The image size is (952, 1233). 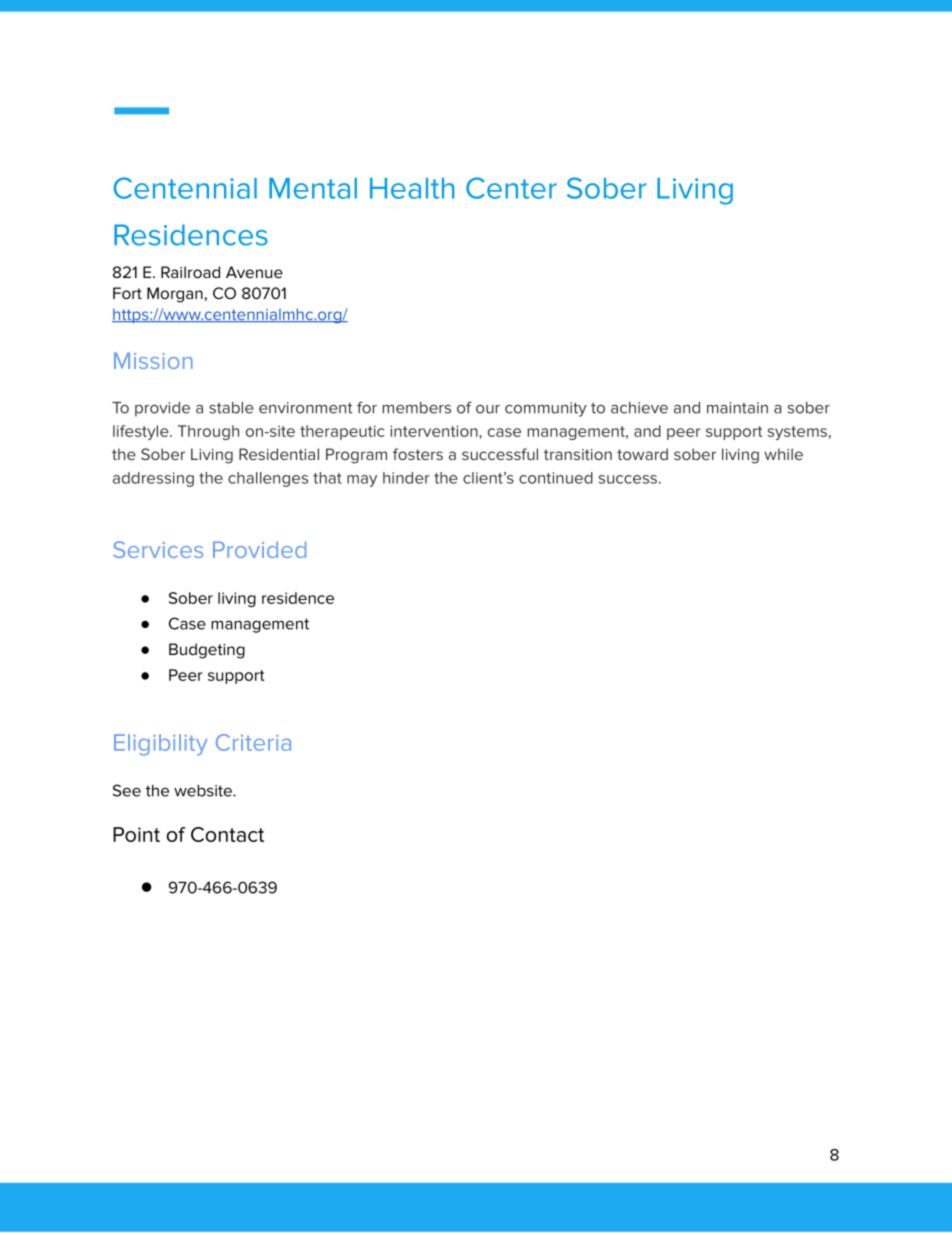 I want to click on hinder, so click(x=406, y=478).
